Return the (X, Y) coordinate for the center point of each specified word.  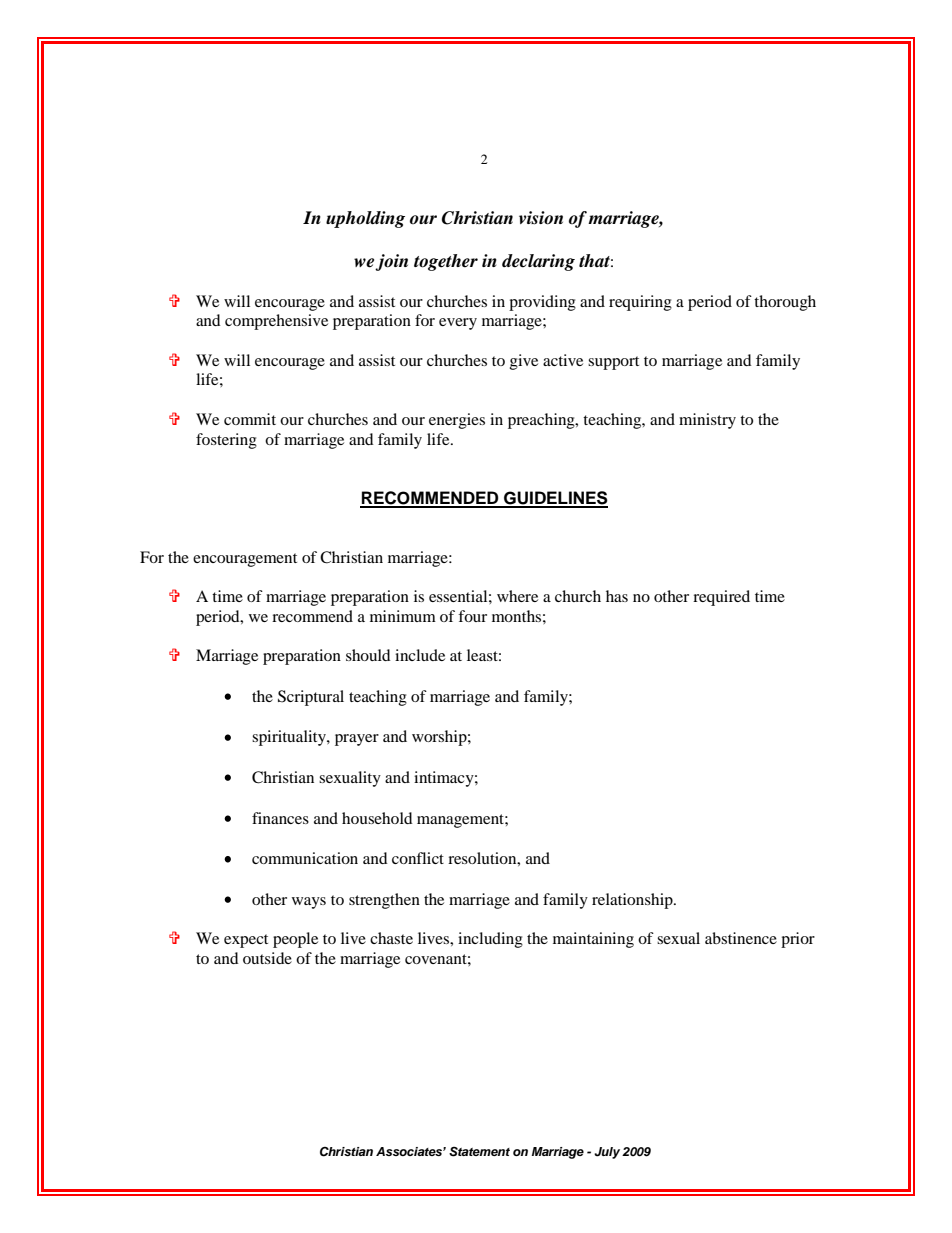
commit (250, 419)
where (517, 596)
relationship (633, 901)
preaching (542, 421)
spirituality (290, 738)
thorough (785, 303)
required (721, 598)
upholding (365, 219)
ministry (707, 421)
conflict (418, 858)
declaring (538, 262)
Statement (479, 1152)
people (295, 940)
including (490, 940)
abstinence (741, 938)
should (368, 655)
